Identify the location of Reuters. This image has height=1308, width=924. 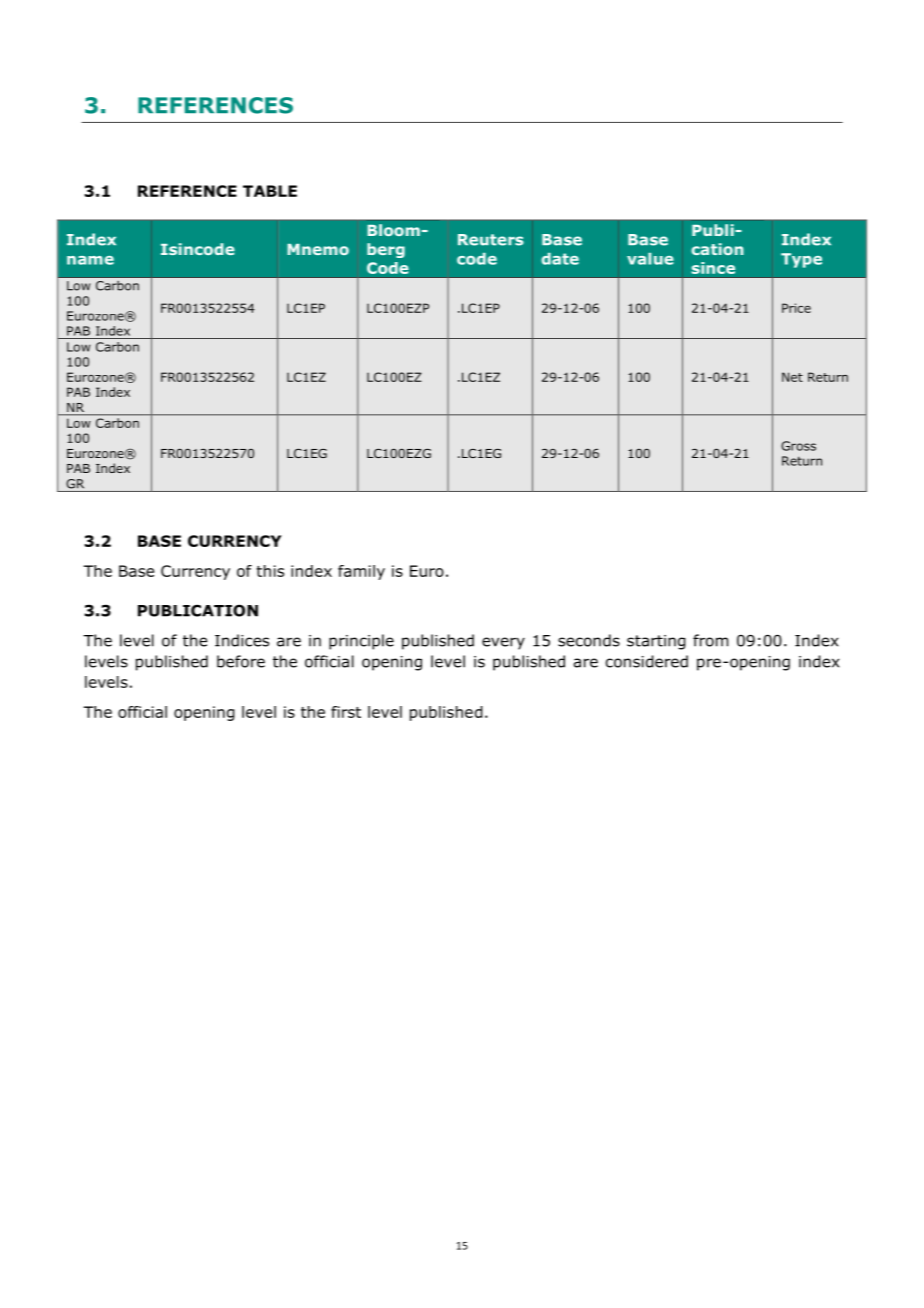
(491, 240).
